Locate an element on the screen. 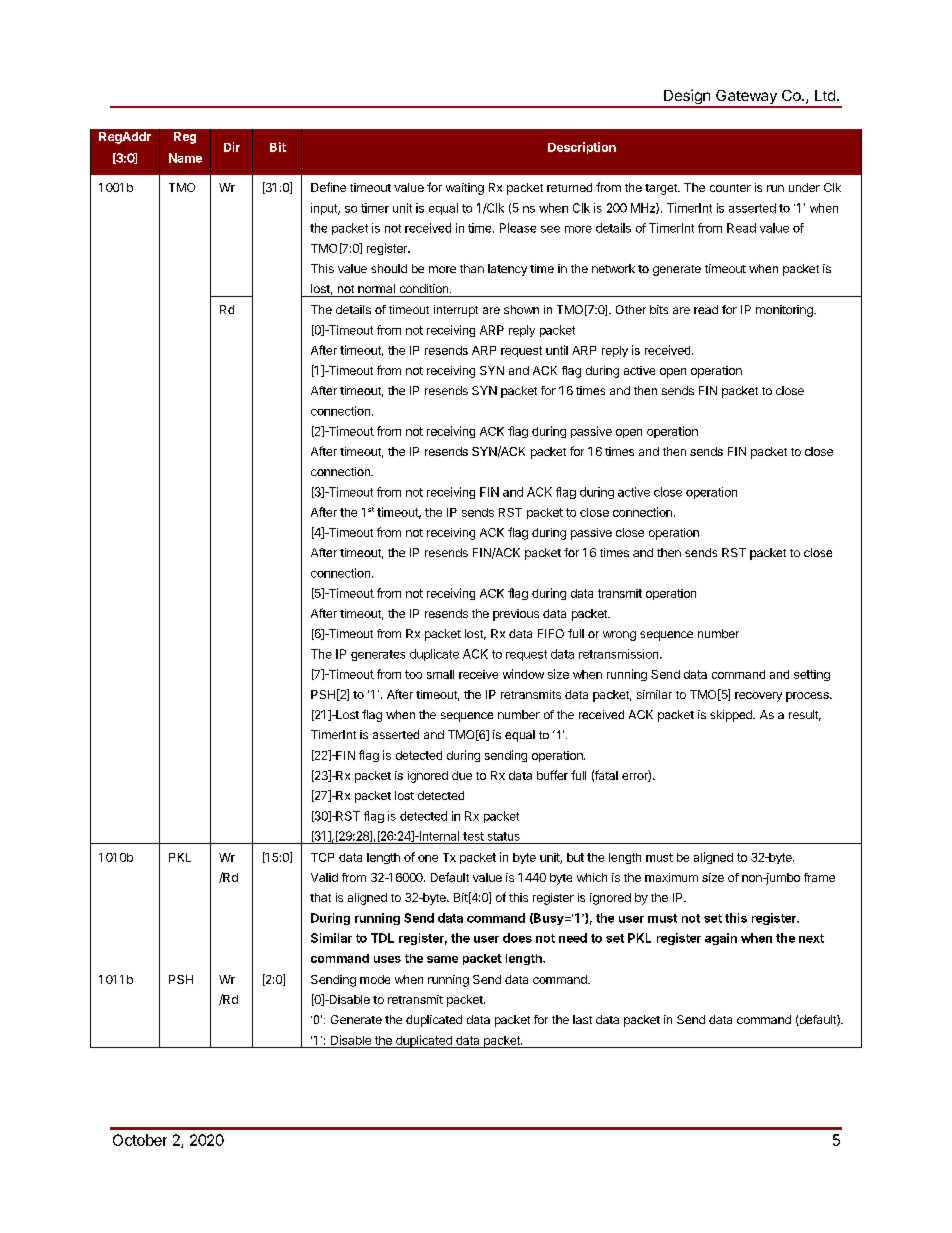  TCP is located at coordinates (322, 857).
